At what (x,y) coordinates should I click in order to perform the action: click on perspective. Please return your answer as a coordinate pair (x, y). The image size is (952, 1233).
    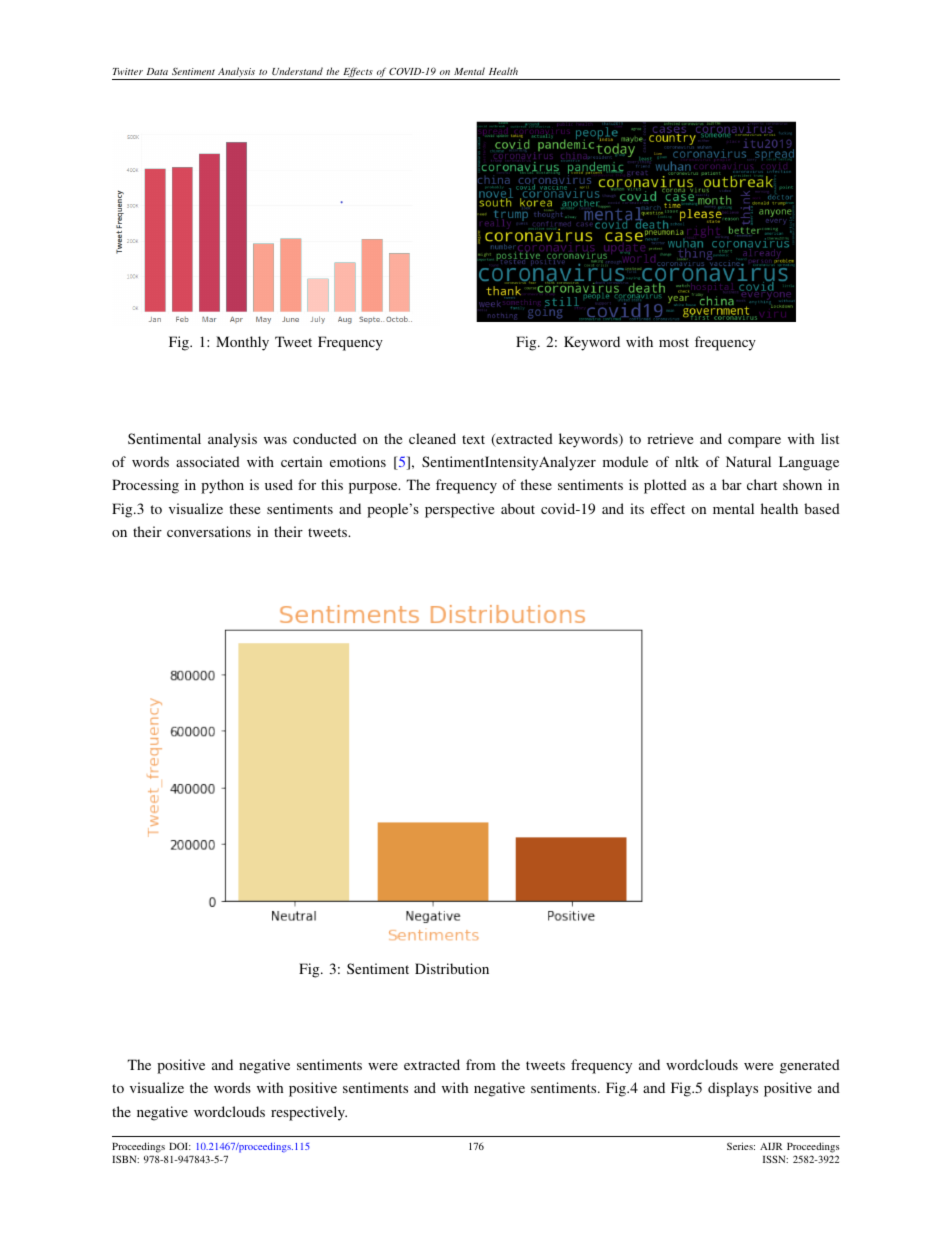
    Looking at the image, I should click on (459, 510).
